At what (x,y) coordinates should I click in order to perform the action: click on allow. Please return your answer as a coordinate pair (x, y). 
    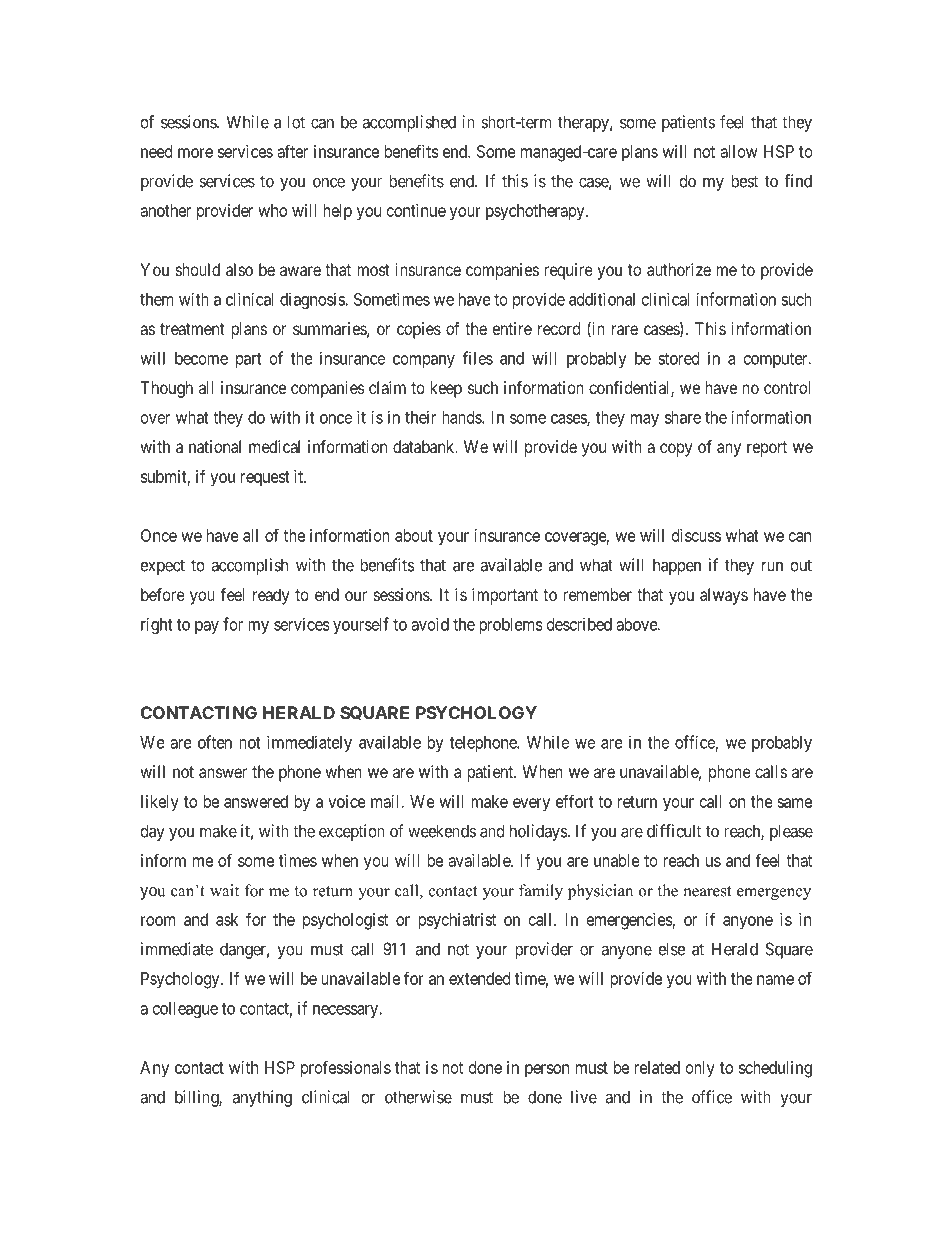
    Looking at the image, I should click on (739, 151).
